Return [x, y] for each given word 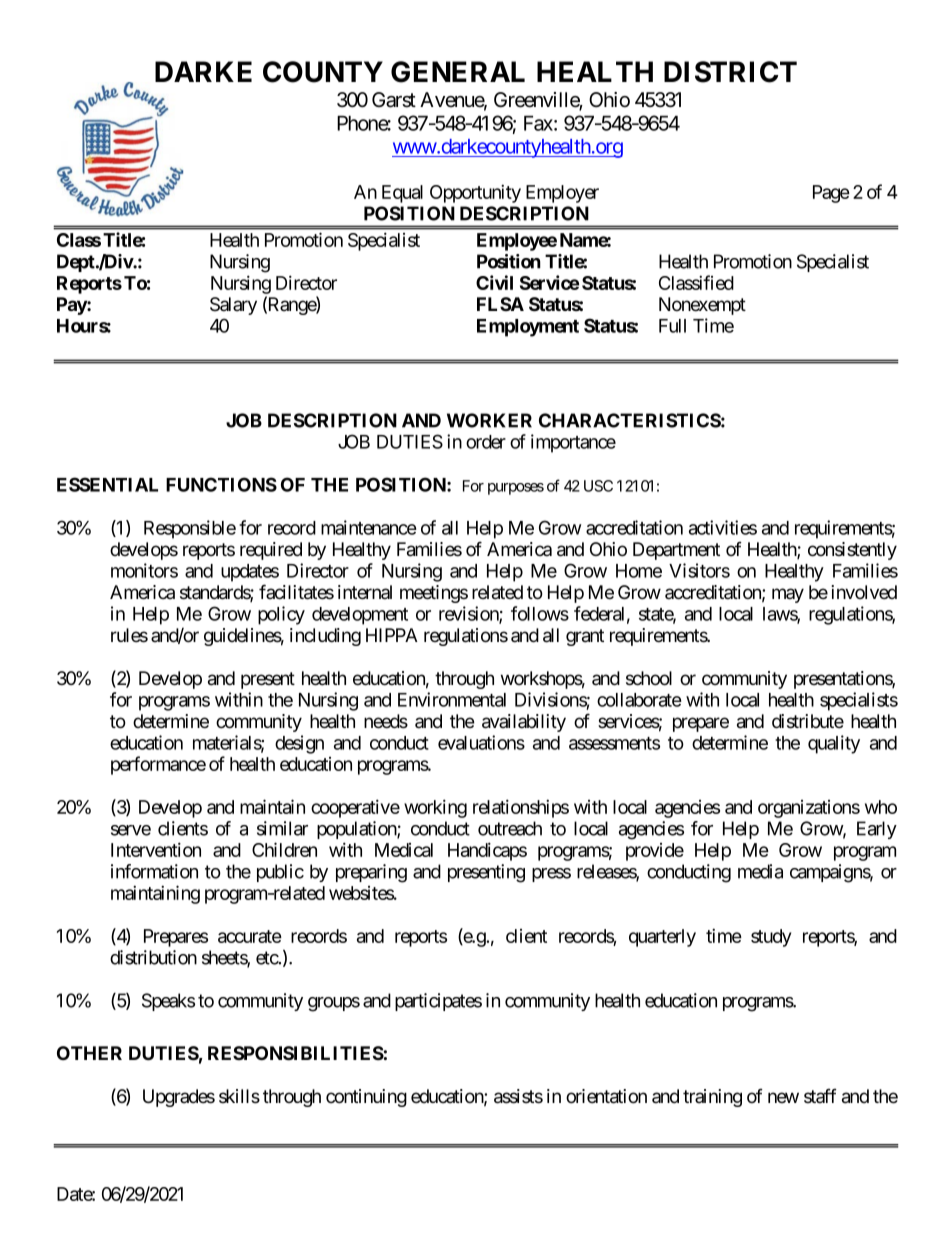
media [760, 871]
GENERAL [458, 72]
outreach [510, 828]
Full [672, 326]
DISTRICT [730, 72]
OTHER [89, 1053]
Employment [528, 328]
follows [540, 613]
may [788, 595]
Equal [402, 194]
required [271, 551]
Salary [233, 306]
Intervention [156, 849]
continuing [366, 1098]
